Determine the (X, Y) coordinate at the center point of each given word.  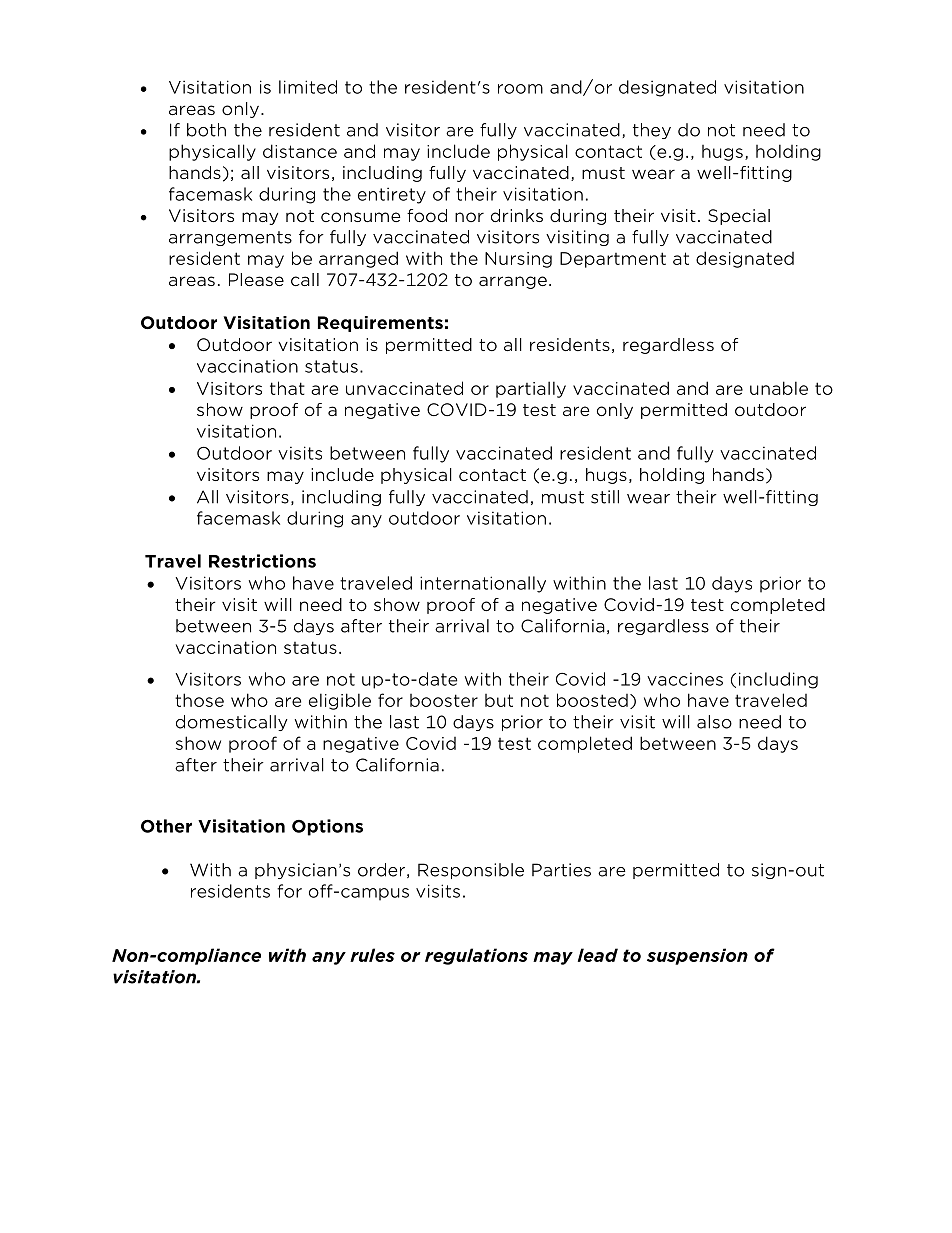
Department (613, 260)
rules (372, 955)
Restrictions (262, 561)
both (206, 130)
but (499, 700)
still (605, 497)
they (652, 131)
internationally (483, 584)
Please (256, 279)
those (199, 700)
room (520, 89)
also (714, 722)
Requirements (380, 324)
